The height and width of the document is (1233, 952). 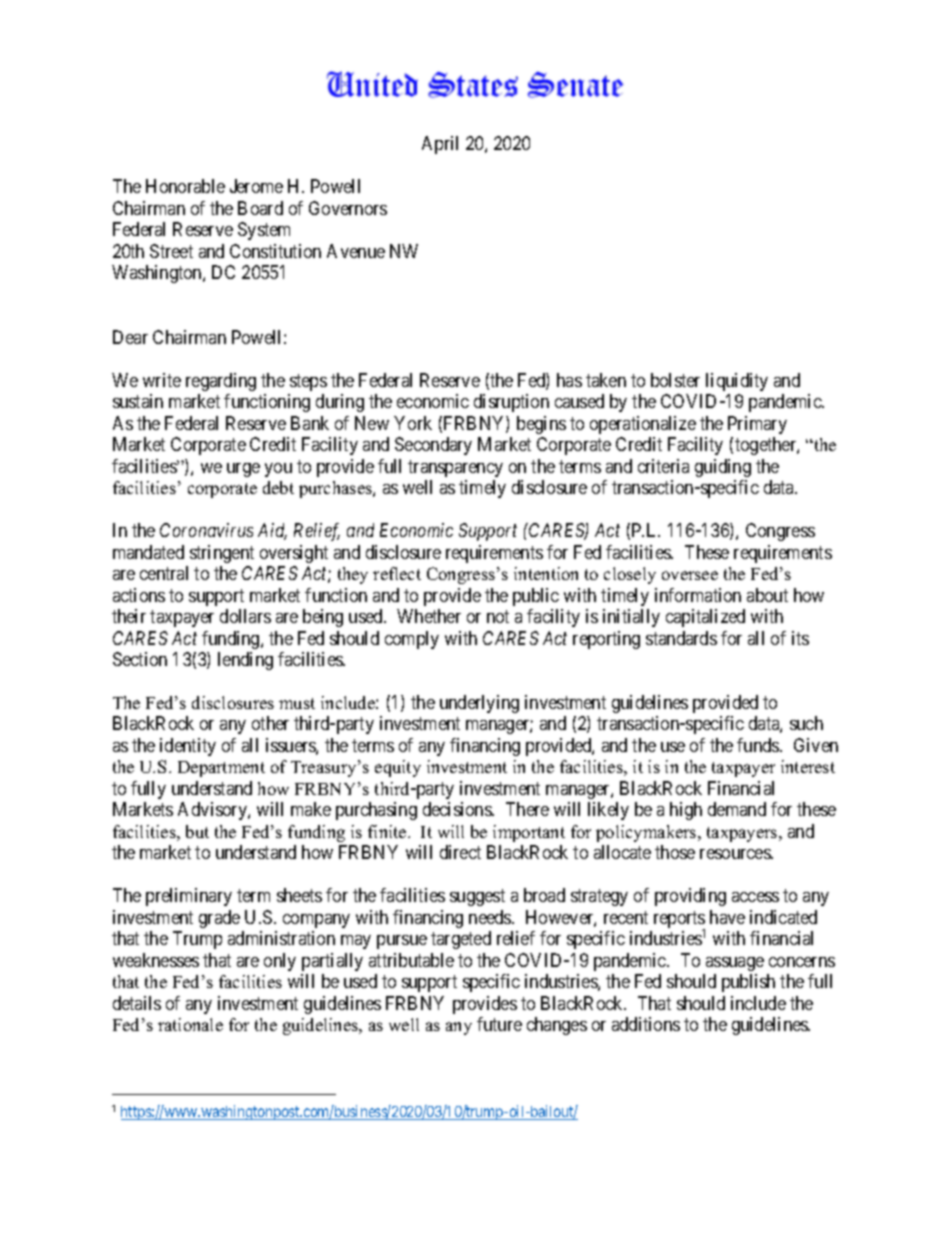 I want to click on about, so click(x=767, y=595).
